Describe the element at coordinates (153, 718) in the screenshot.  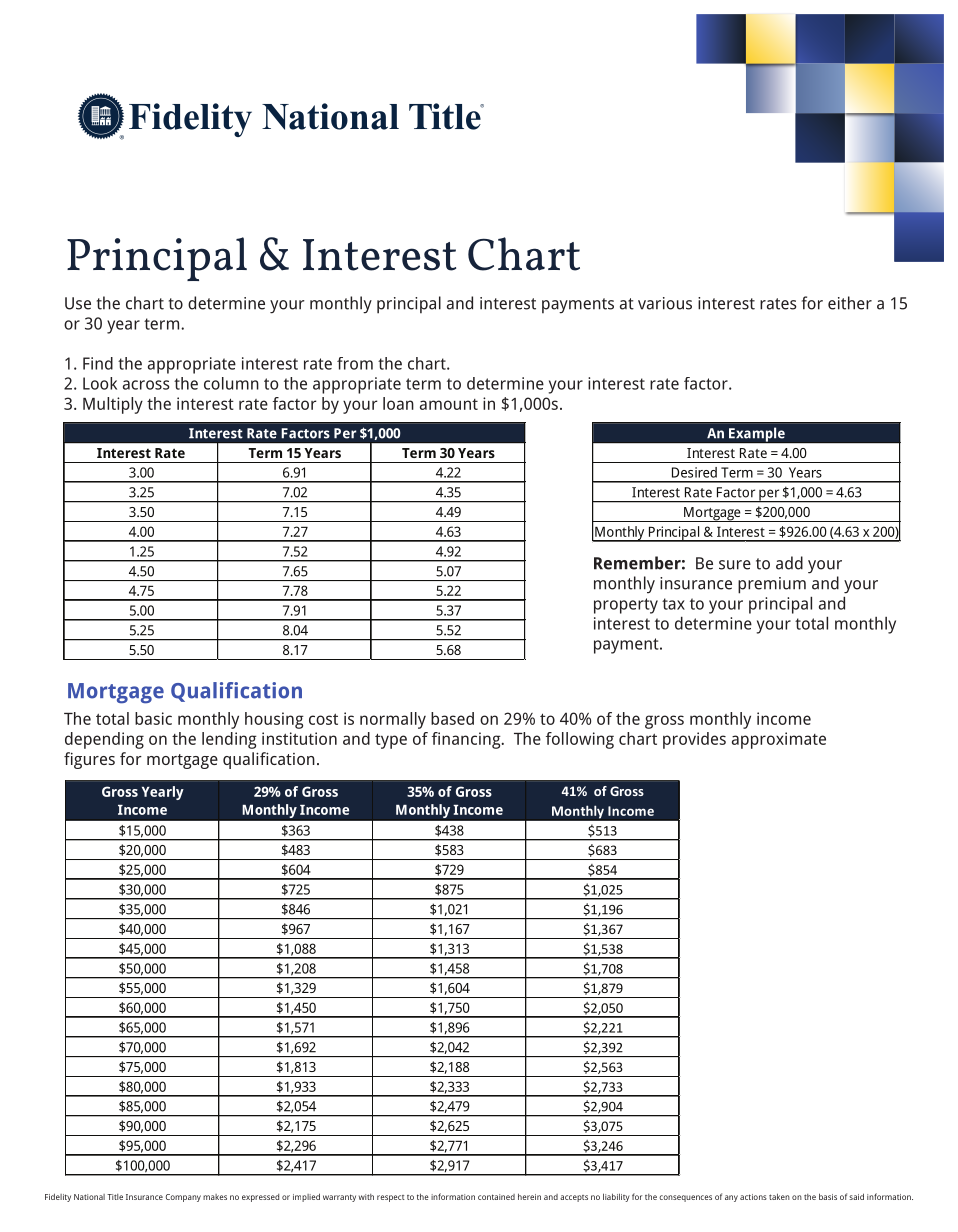
I see `basic` at that location.
